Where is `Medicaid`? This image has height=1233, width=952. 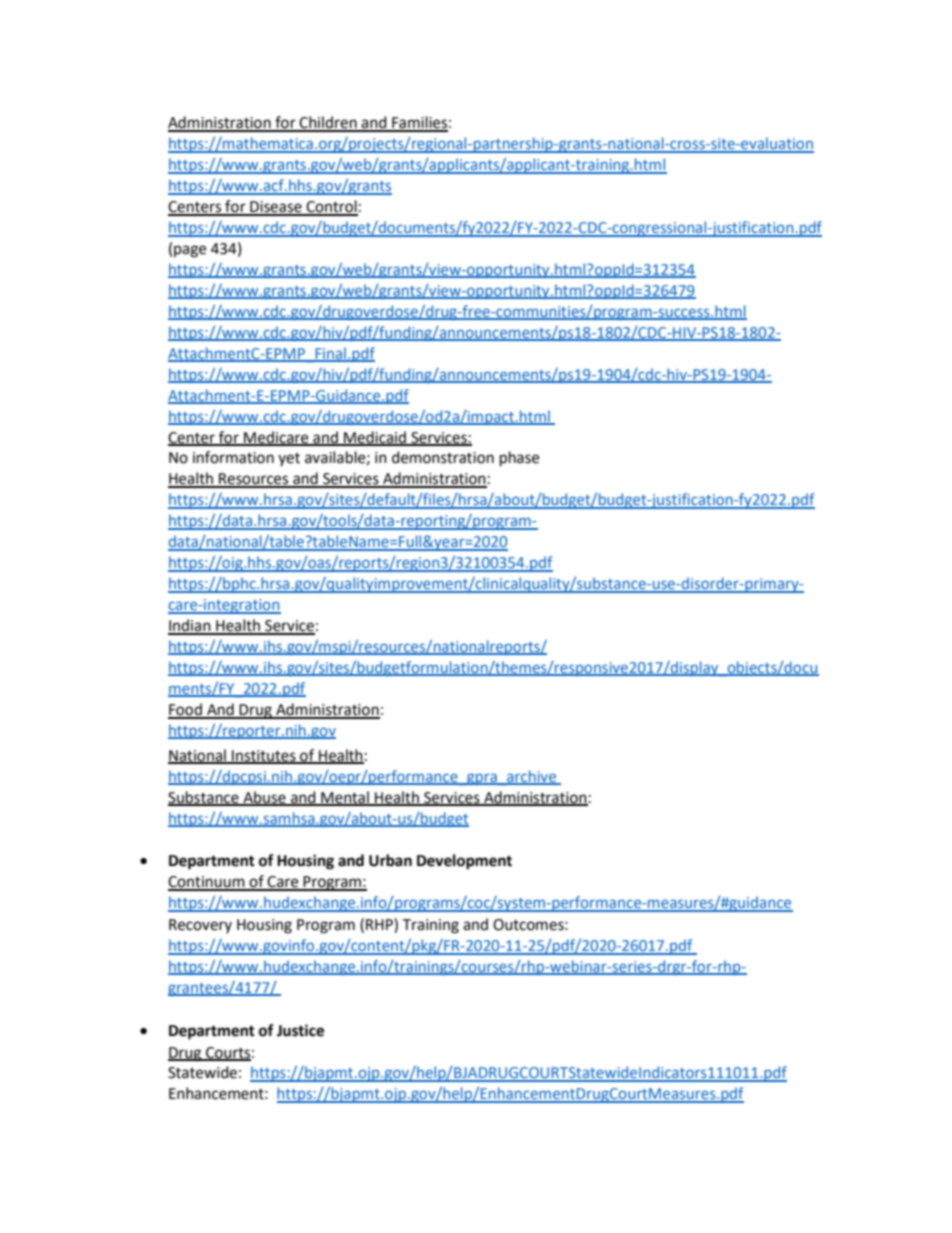 Medicaid is located at coordinates (375, 438).
